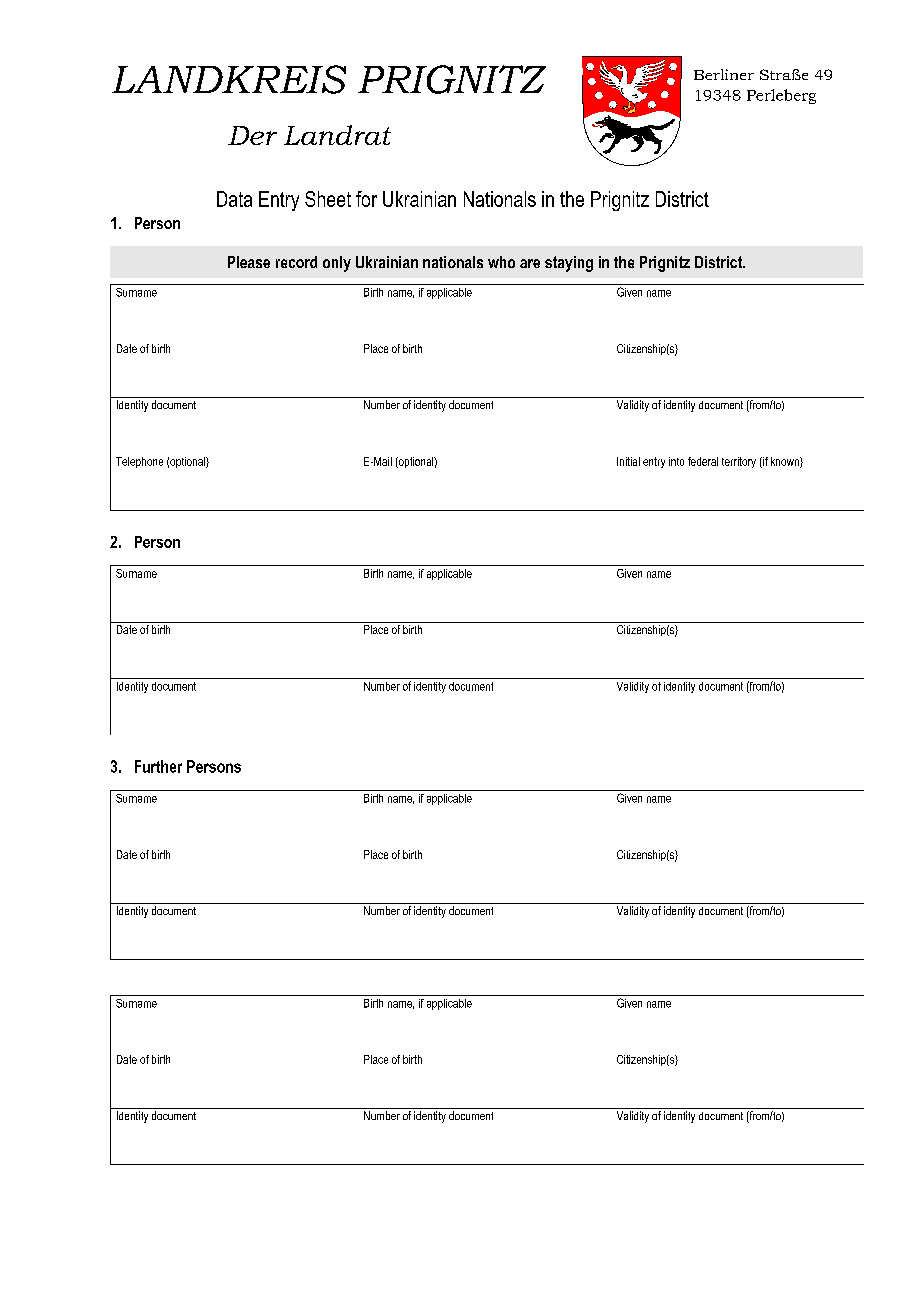 The height and width of the document is (1308, 924). Describe the element at coordinates (628, 461) in the document. I see `Initial` at that location.
